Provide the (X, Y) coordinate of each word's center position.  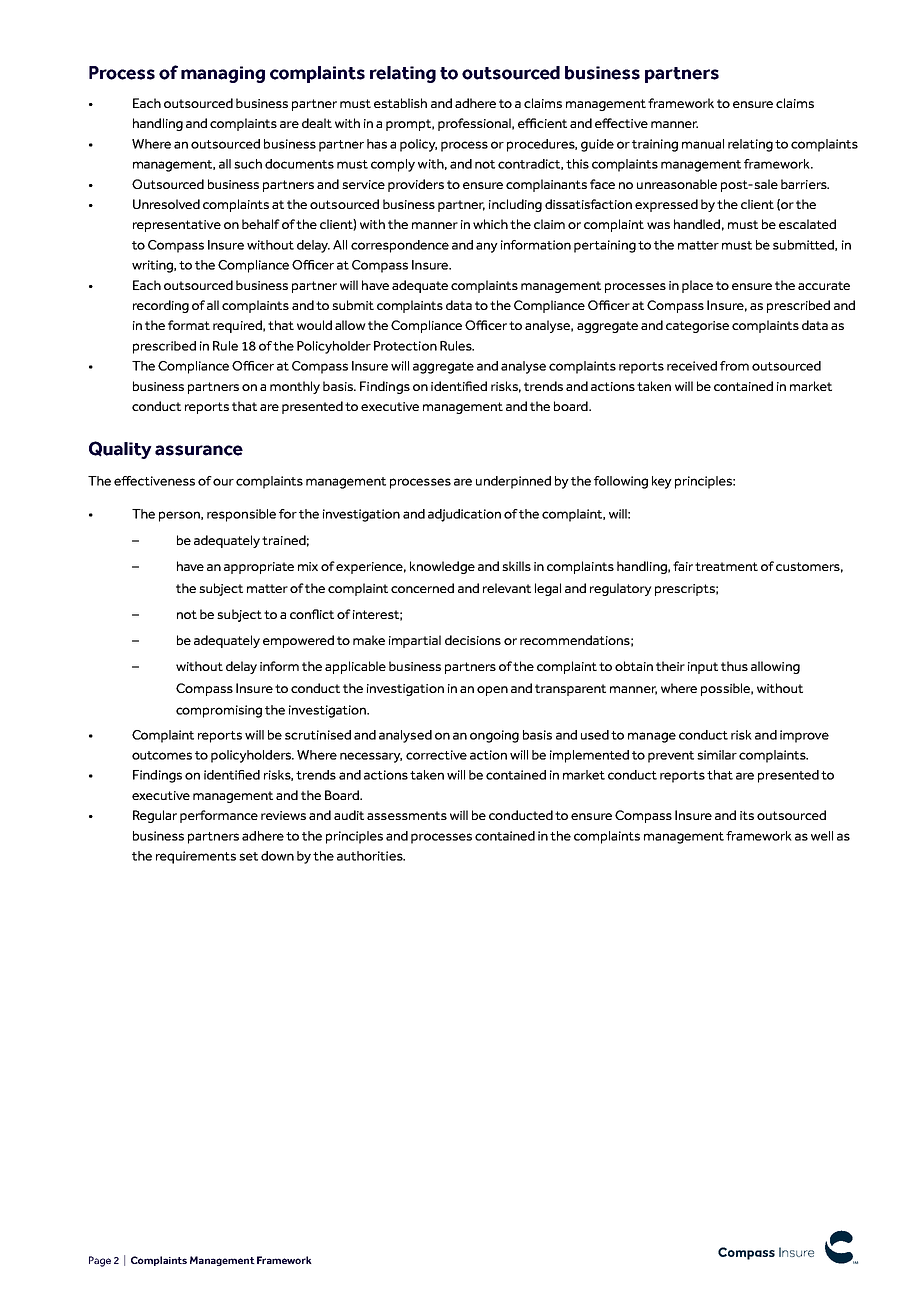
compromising (219, 711)
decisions (473, 640)
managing (223, 74)
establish (400, 103)
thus (734, 666)
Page (100, 1261)
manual (703, 144)
